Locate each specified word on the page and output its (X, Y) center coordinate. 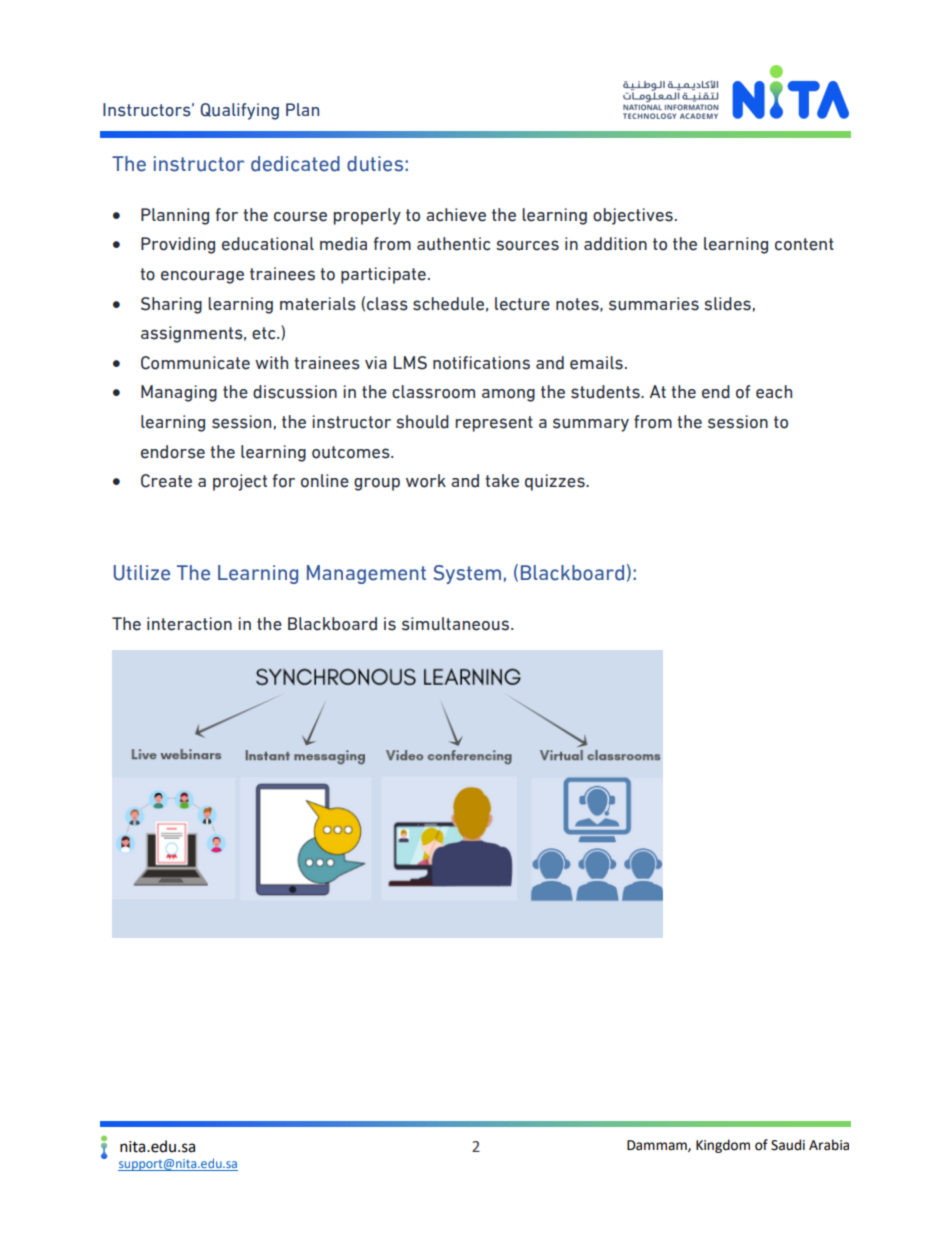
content (804, 244)
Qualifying (239, 111)
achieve (456, 215)
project (240, 482)
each (774, 392)
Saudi (788, 1145)
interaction (189, 624)
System (467, 574)
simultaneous (457, 624)
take (502, 481)
